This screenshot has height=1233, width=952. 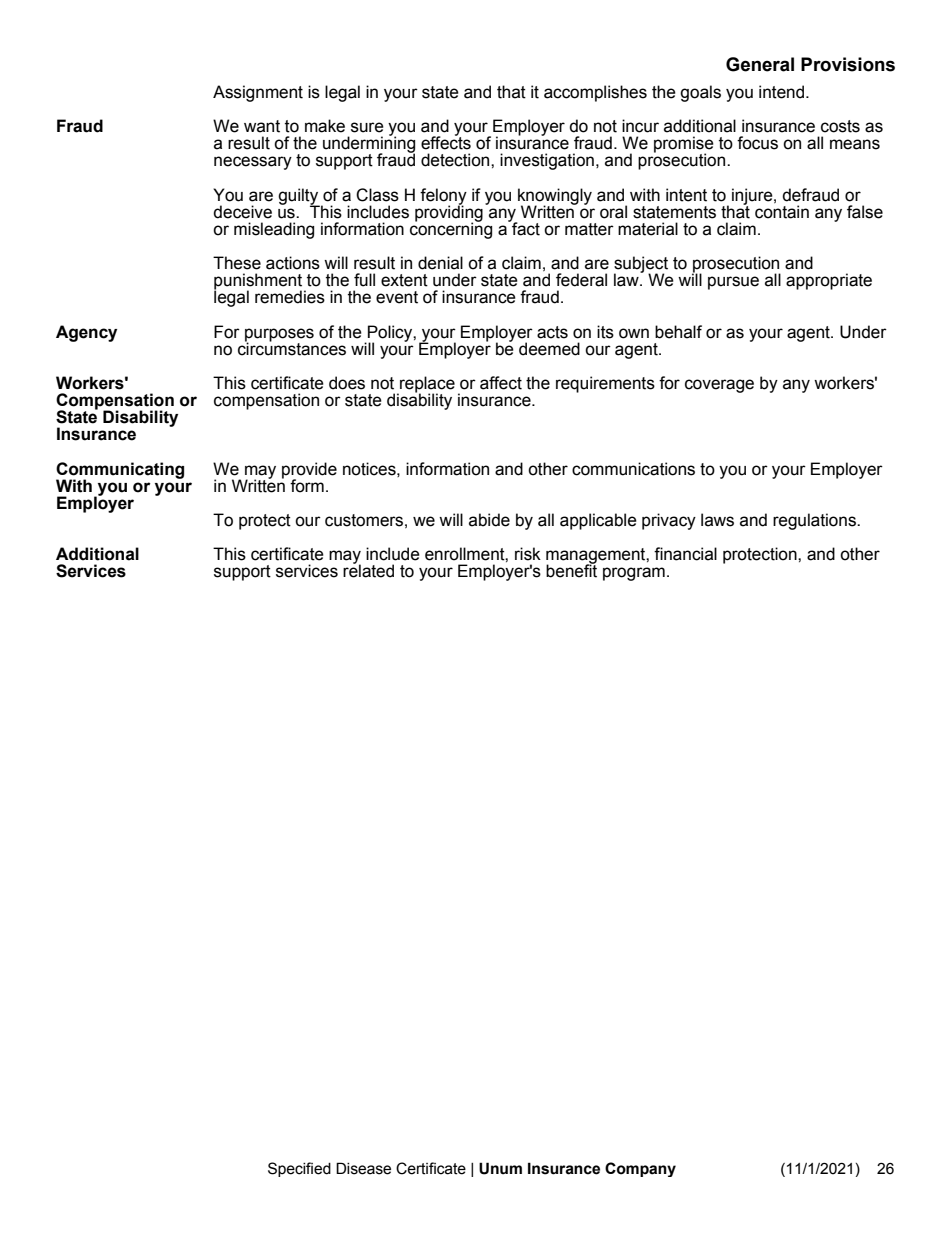 I want to click on Unum, so click(x=500, y=1168).
